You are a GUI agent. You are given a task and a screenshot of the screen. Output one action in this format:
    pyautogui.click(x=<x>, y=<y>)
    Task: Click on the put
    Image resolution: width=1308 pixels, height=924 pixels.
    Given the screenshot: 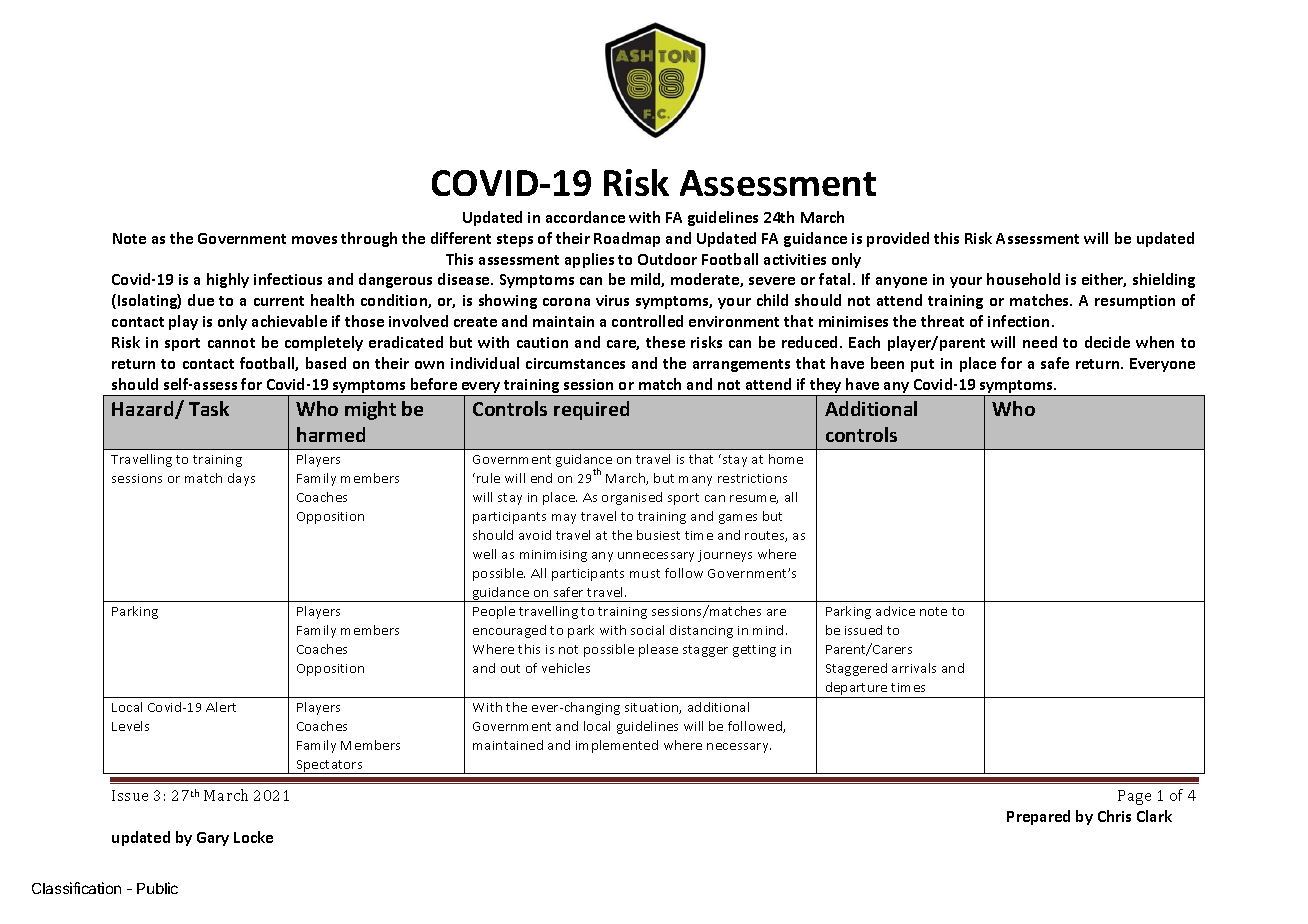 What is the action you would take?
    pyautogui.click(x=922, y=365)
